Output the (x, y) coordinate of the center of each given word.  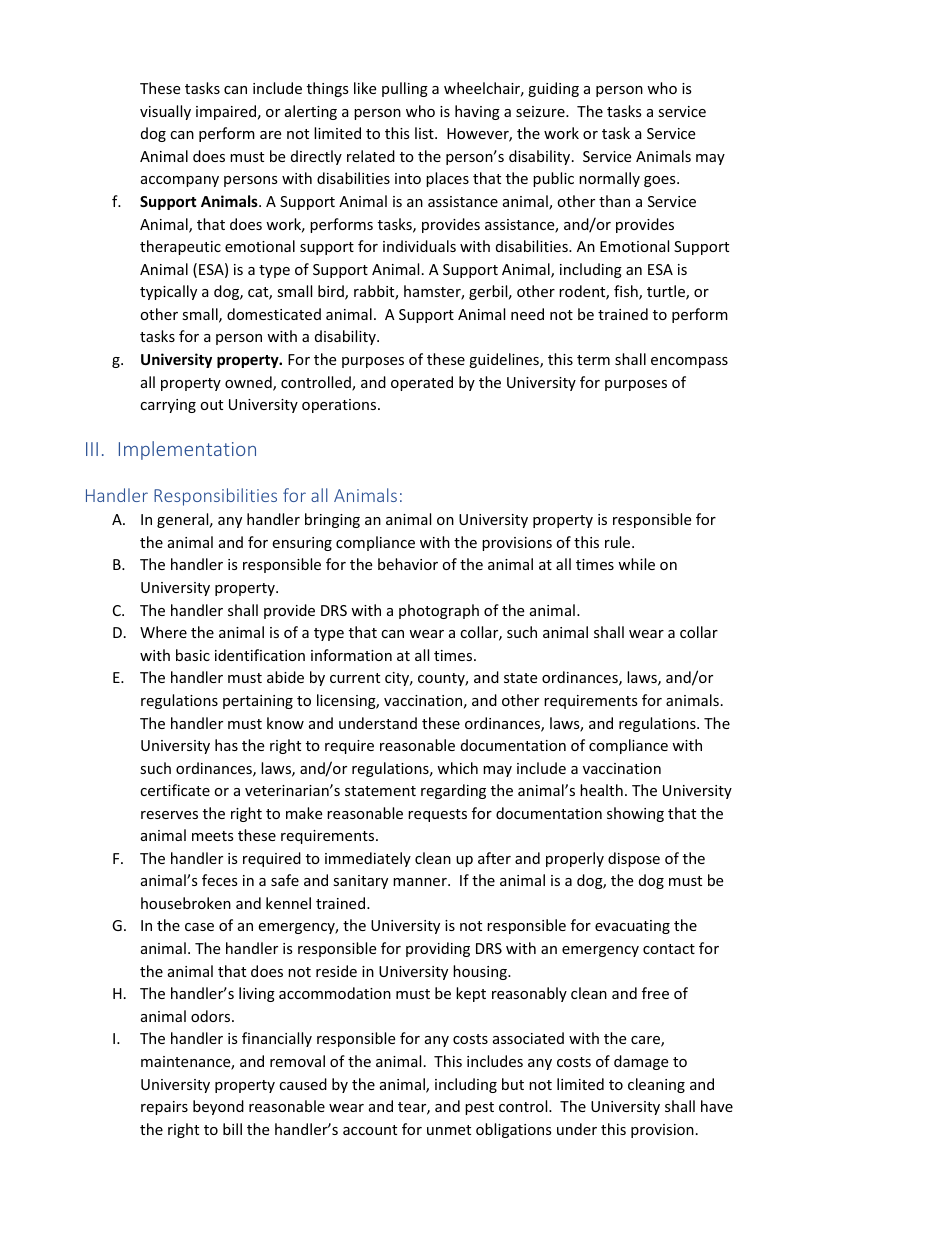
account (370, 1130)
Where (163, 632)
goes (661, 181)
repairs (164, 1108)
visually (165, 112)
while (636, 564)
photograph (439, 611)
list (425, 133)
